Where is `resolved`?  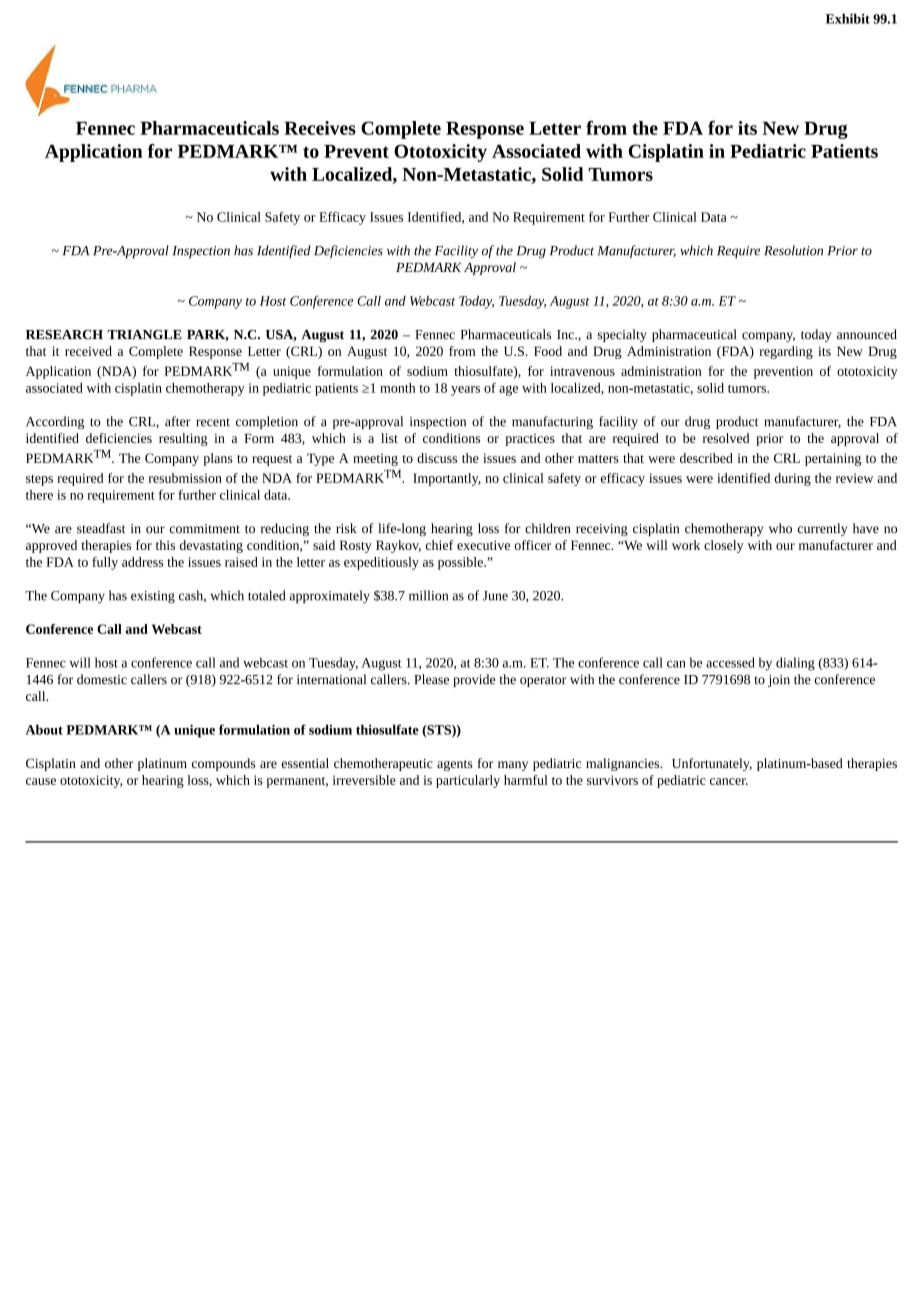
resolved is located at coordinates (726, 438).
